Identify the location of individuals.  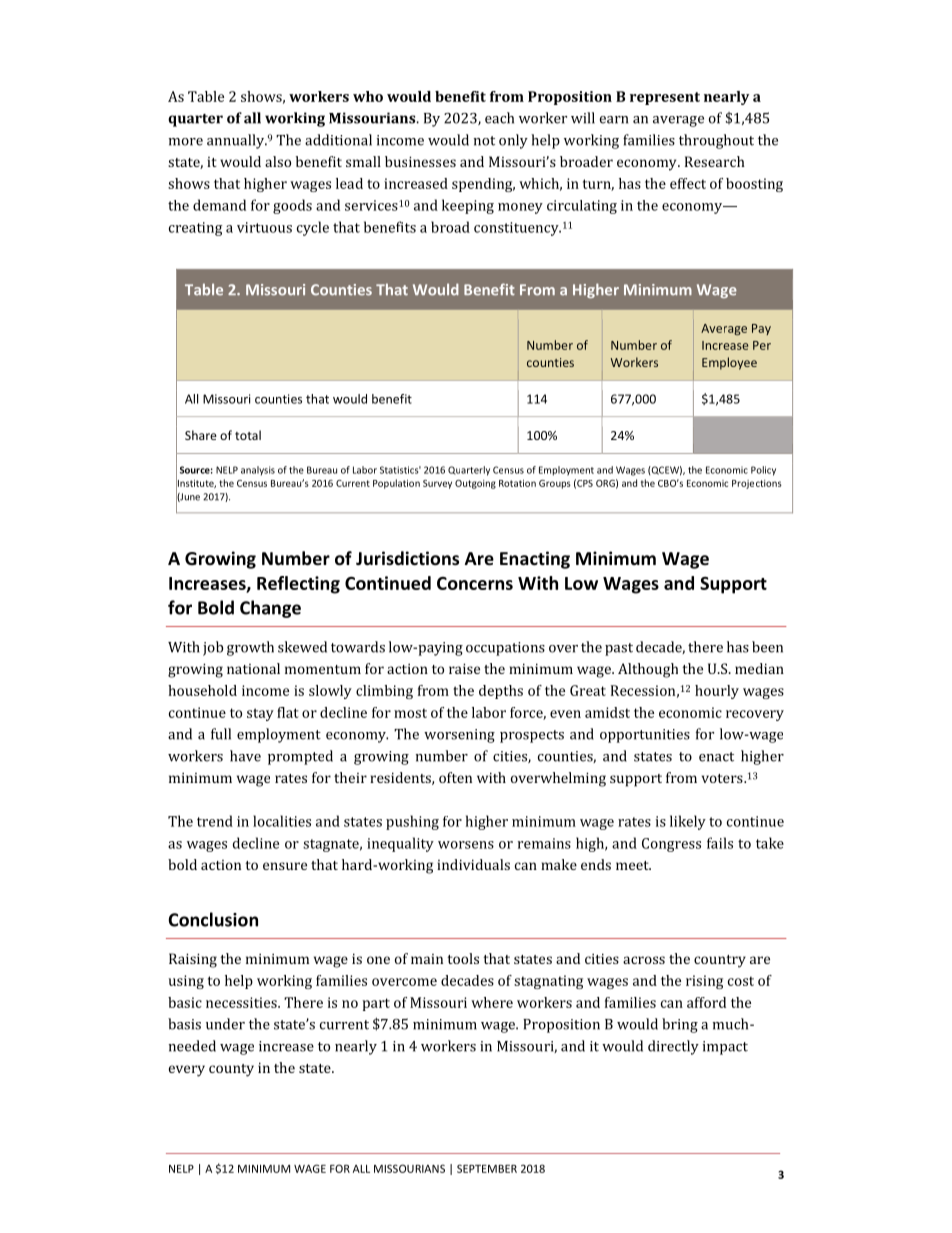
(473, 864).
